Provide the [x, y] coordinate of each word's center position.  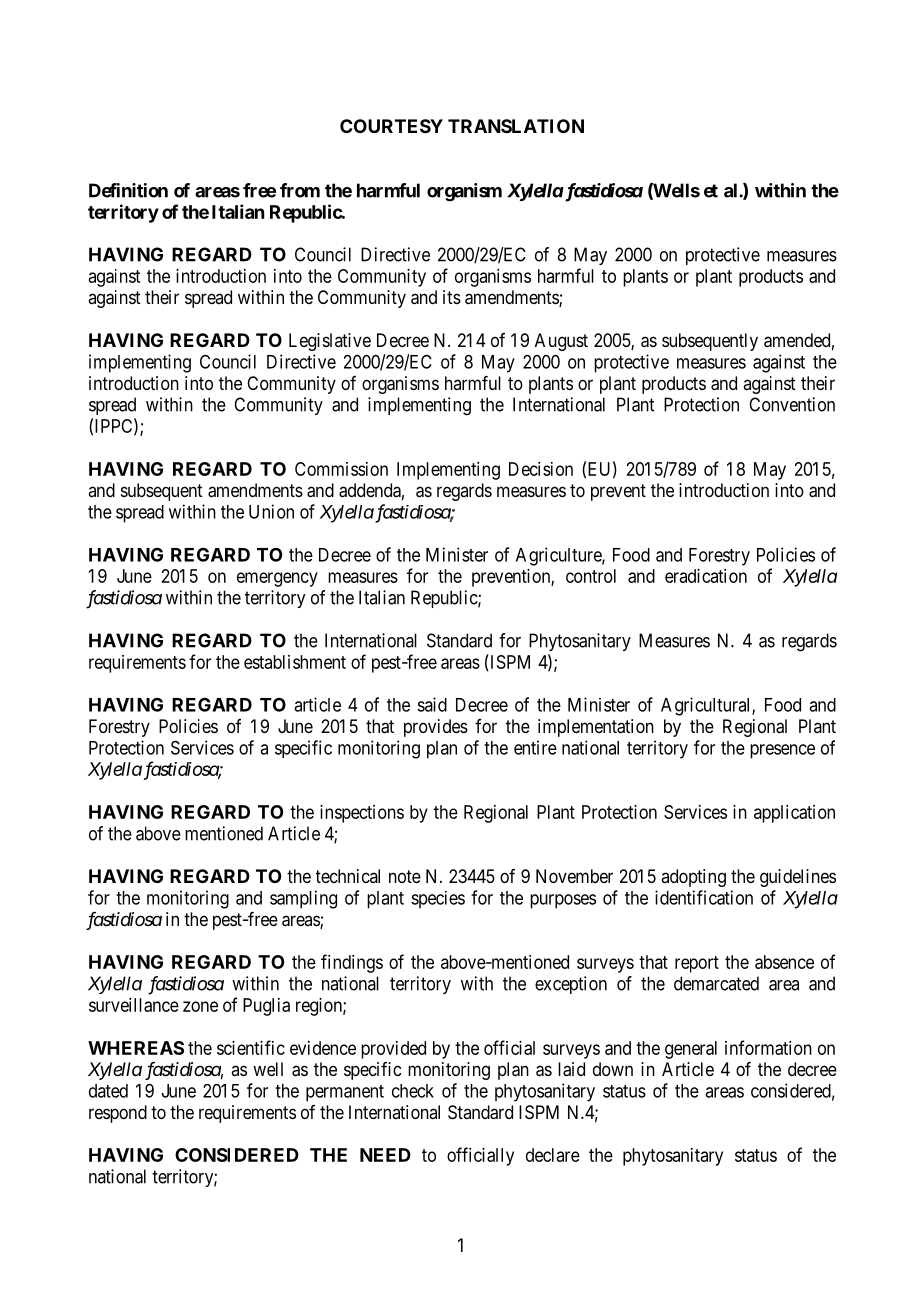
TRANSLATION [516, 126]
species [438, 900]
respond [118, 1114]
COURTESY [391, 126]
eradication [706, 576]
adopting [693, 878]
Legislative [330, 342]
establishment [295, 662]
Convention [792, 404]
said [432, 704]
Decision [541, 469]
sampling [303, 899]
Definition [128, 190]
